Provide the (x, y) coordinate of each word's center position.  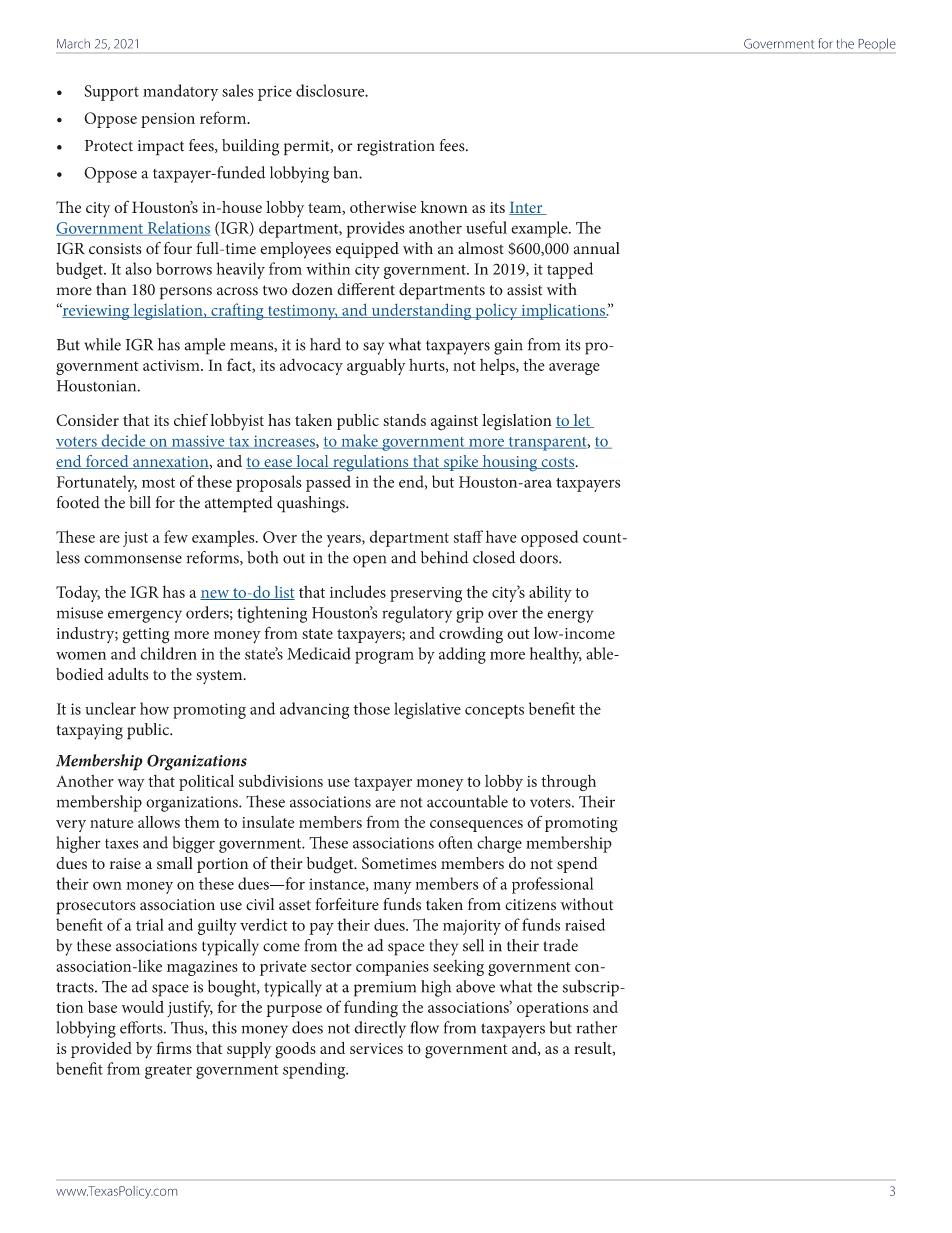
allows (159, 822)
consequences (476, 826)
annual (597, 248)
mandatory (180, 92)
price (275, 93)
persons (186, 293)
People (877, 43)
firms (174, 1047)
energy (570, 616)
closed (494, 557)
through (568, 783)
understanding (421, 311)
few (176, 536)
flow (424, 1027)
